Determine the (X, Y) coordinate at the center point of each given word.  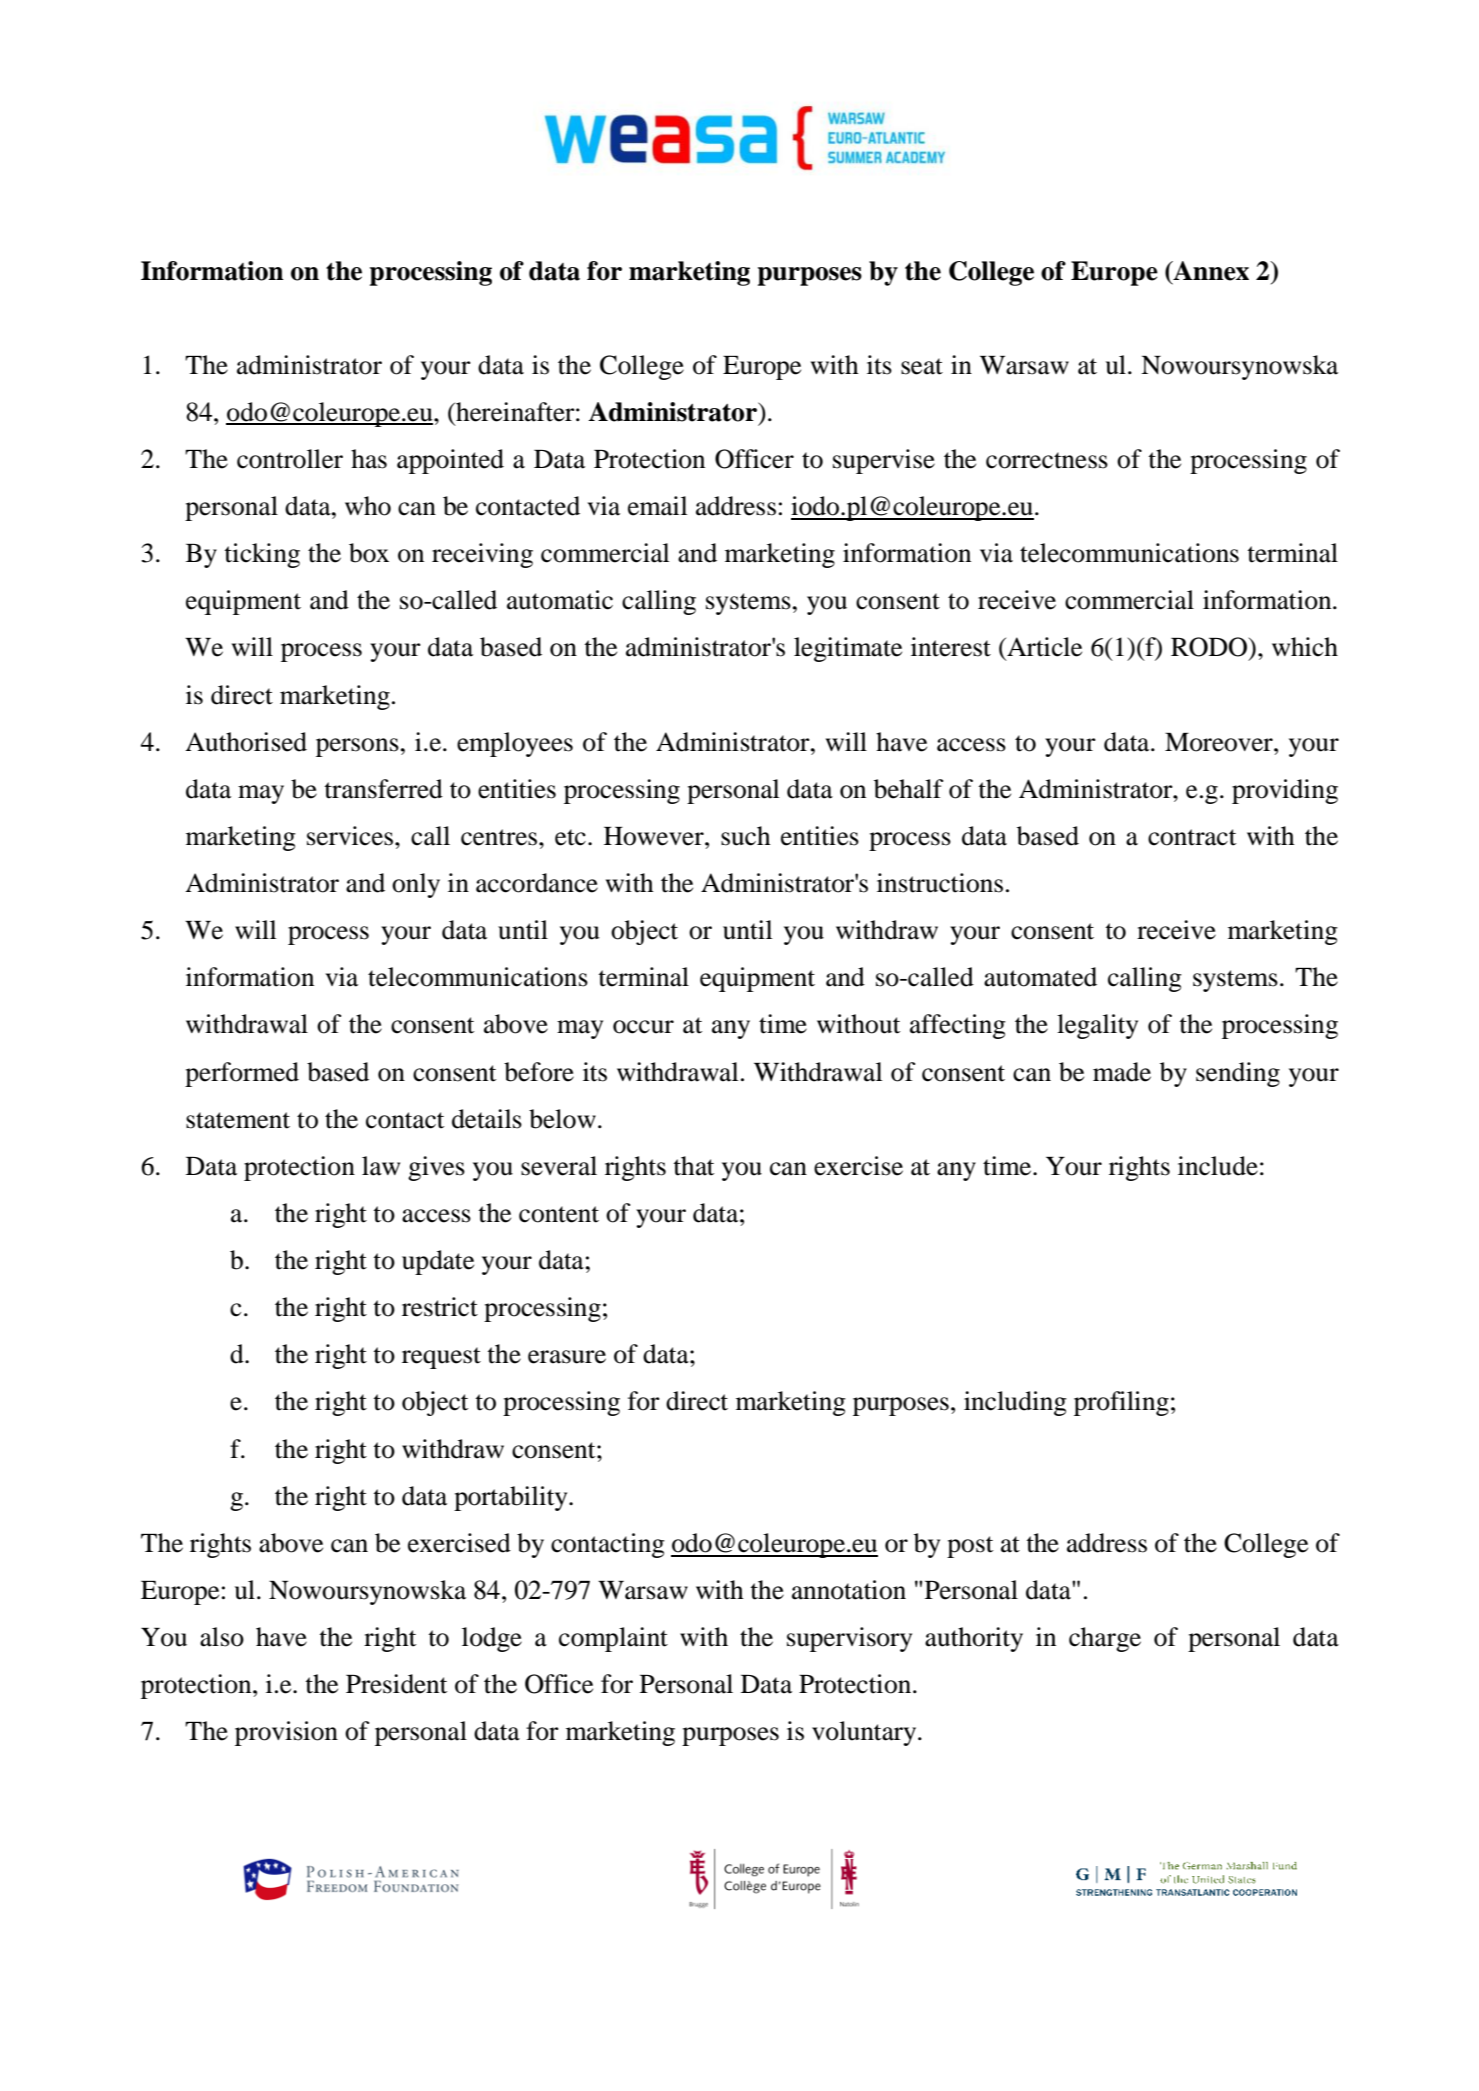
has (369, 459)
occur (643, 1027)
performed (242, 1074)
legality (1097, 1026)
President (397, 1684)
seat (922, 366)
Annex (1210, 272)
